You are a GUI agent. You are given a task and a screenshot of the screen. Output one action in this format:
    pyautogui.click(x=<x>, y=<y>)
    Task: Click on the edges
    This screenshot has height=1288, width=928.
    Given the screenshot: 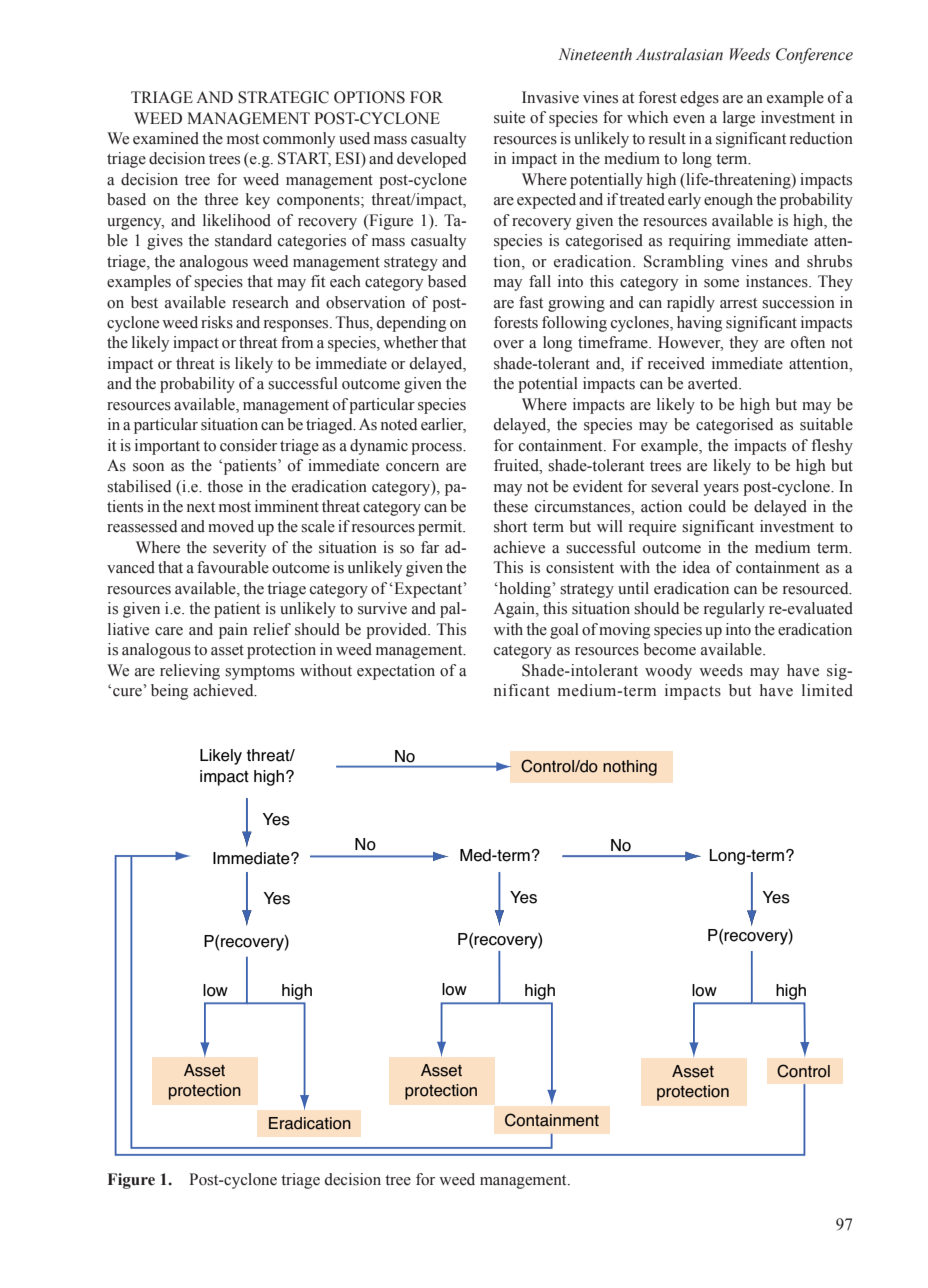 What is the action you would take?
    pyautogui.click(x=699, y=99)
